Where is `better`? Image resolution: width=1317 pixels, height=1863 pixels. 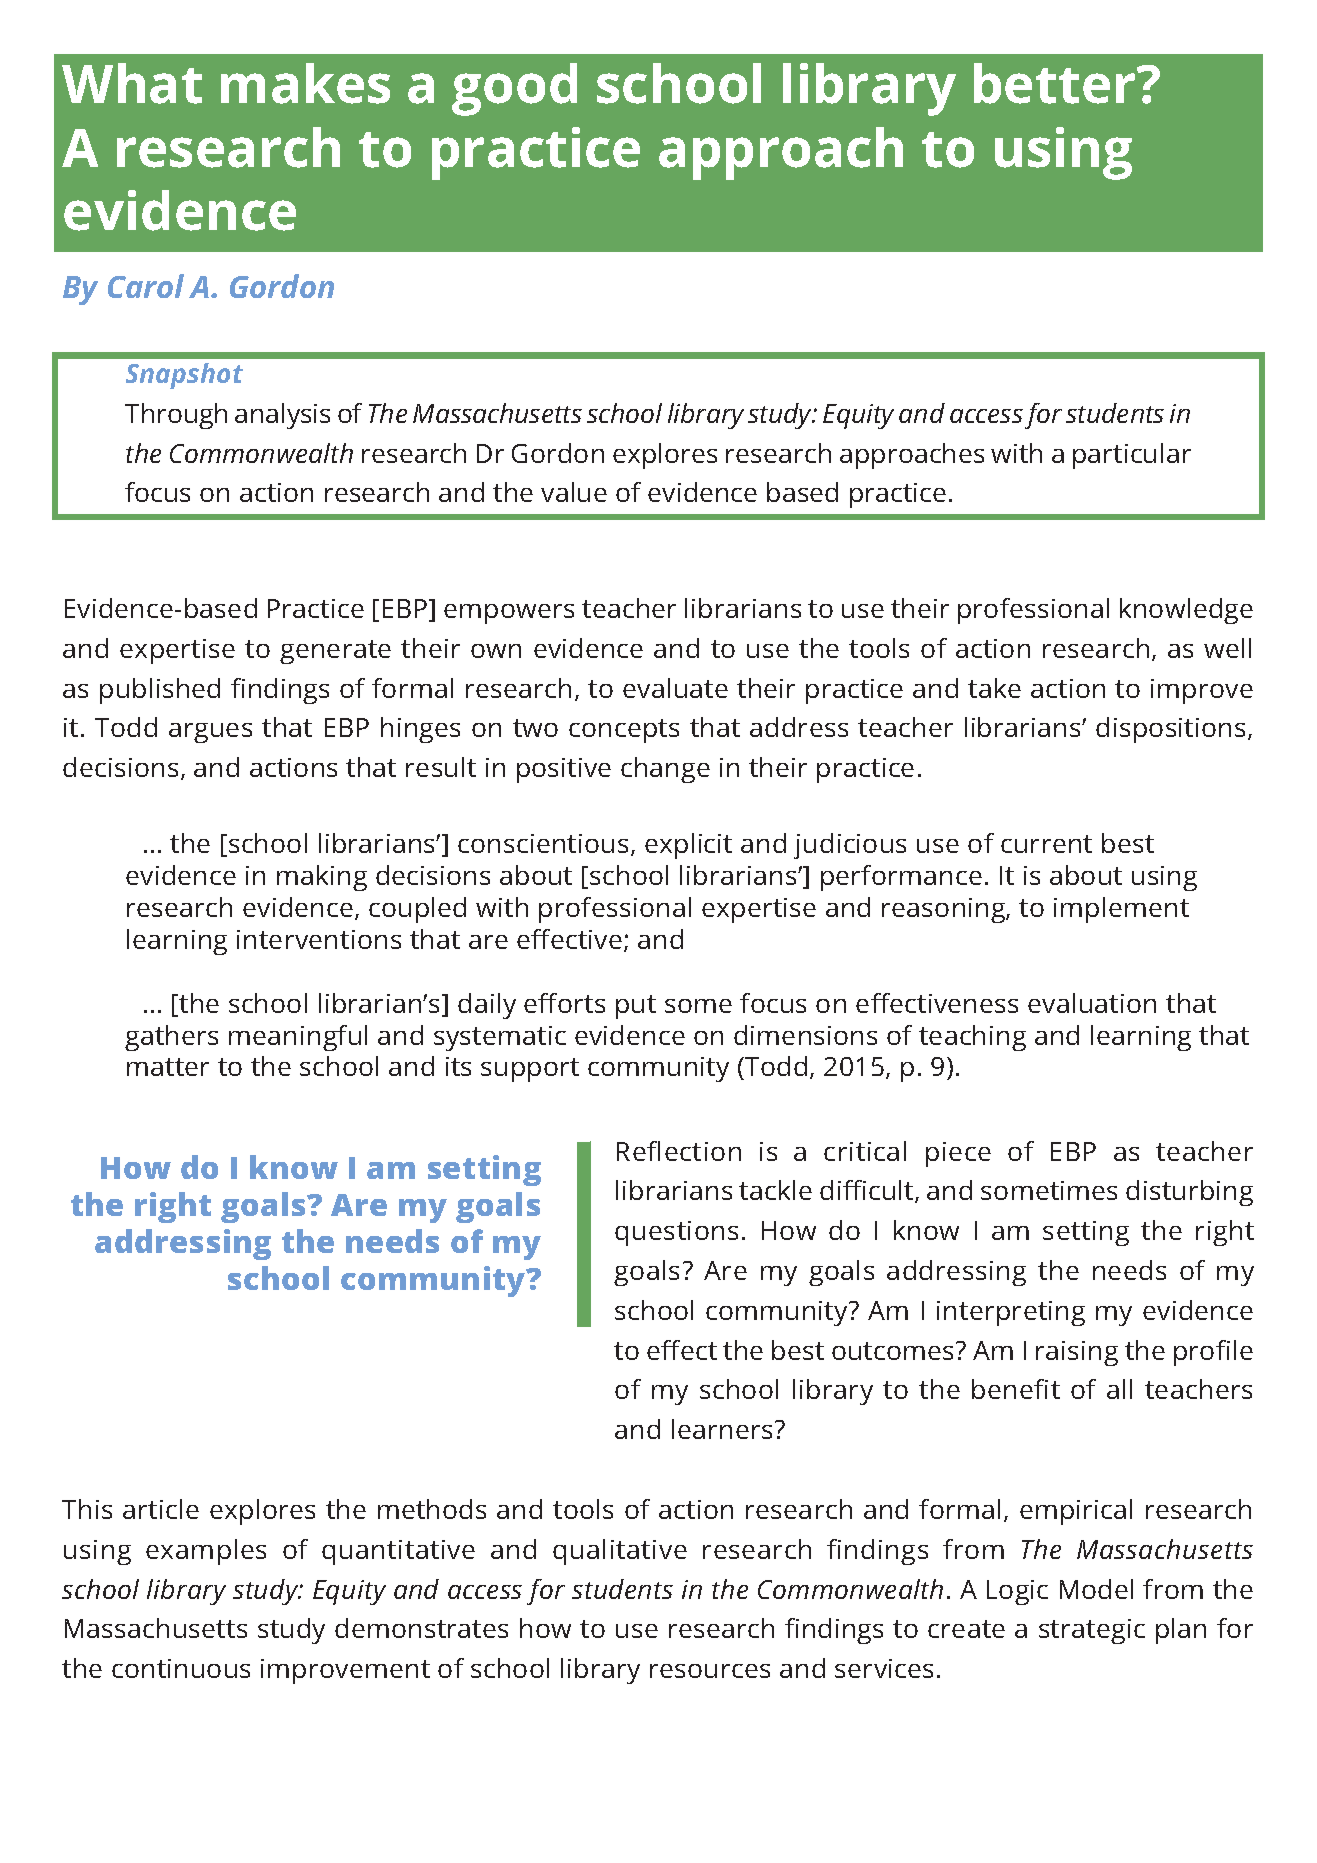
better is located at coordinates (1056, 83).
